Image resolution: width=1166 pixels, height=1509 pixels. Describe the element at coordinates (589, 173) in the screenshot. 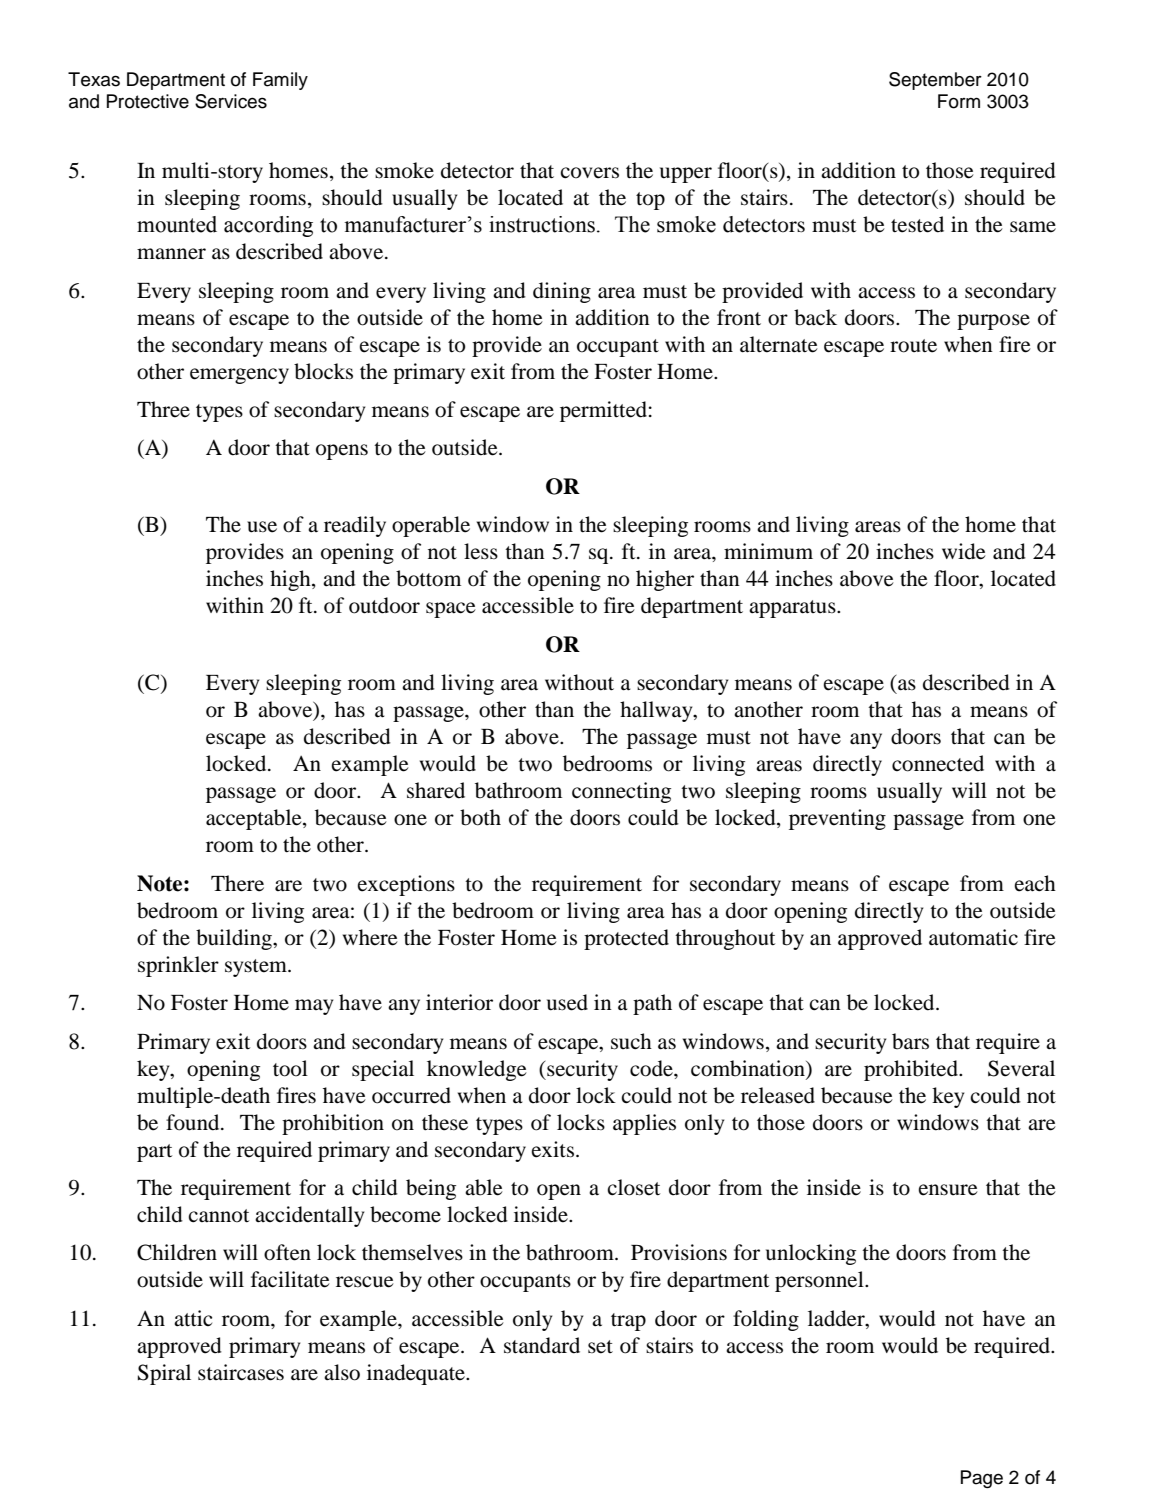

I see `covers` at that location.
